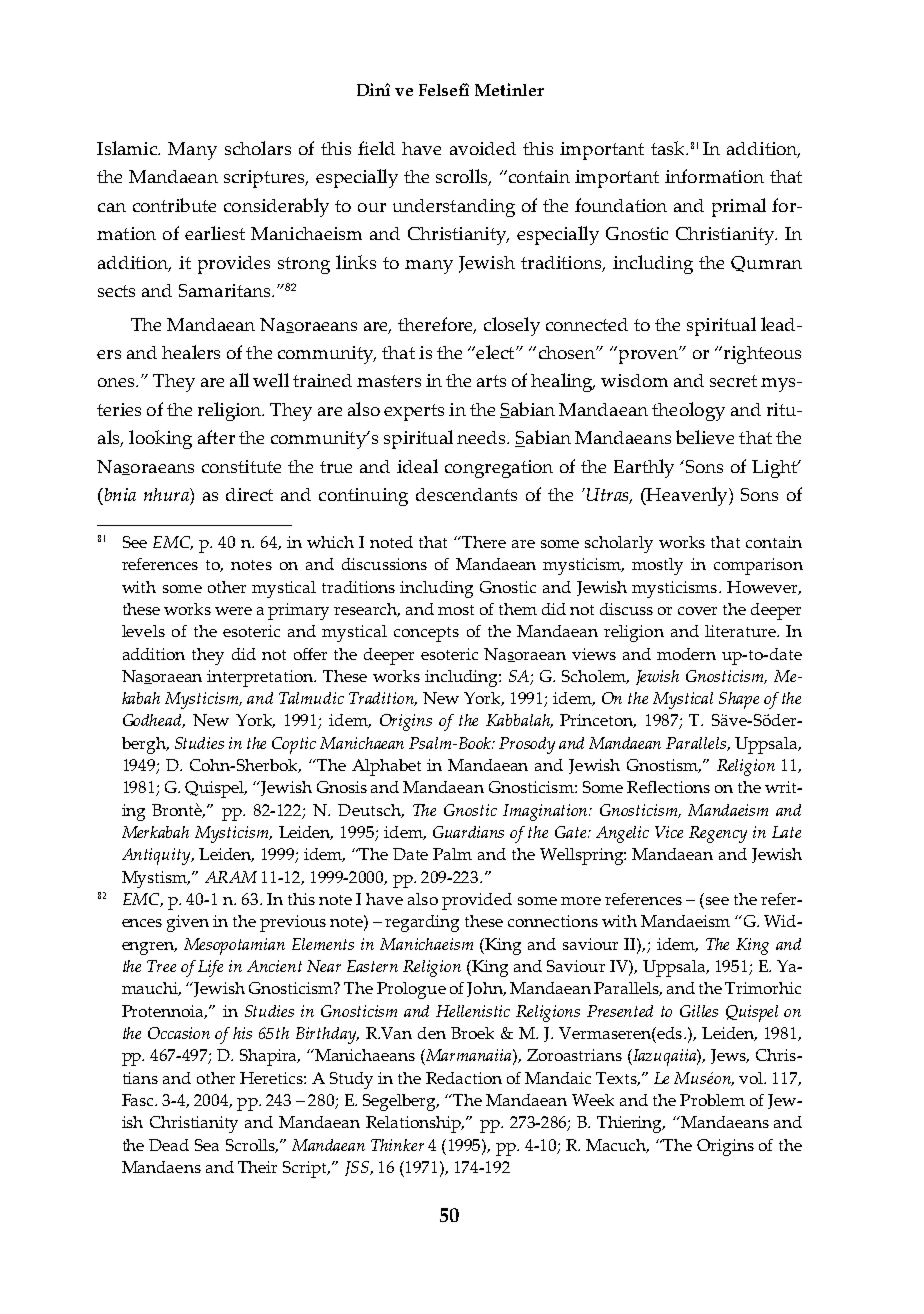 The image size is (924, 1314). What do you see at coordinates (739, 207) in the screenshot?
I see `primal` at bounding box center [739, 207].
